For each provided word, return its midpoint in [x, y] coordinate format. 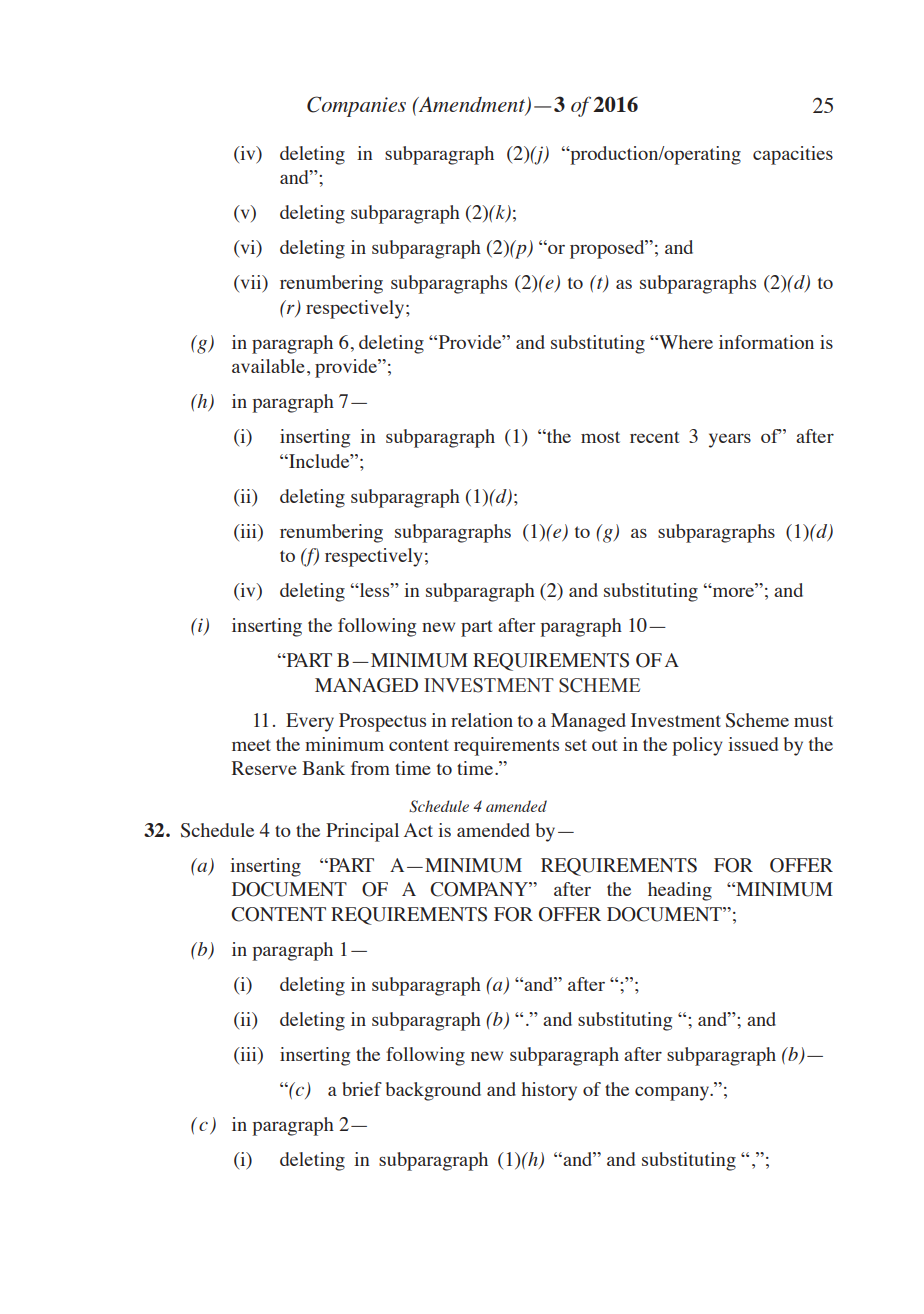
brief [362, 1089]
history [549, 1091]
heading [680, 891]
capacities [793, 155]
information [766, 342]
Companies [356, 106]
